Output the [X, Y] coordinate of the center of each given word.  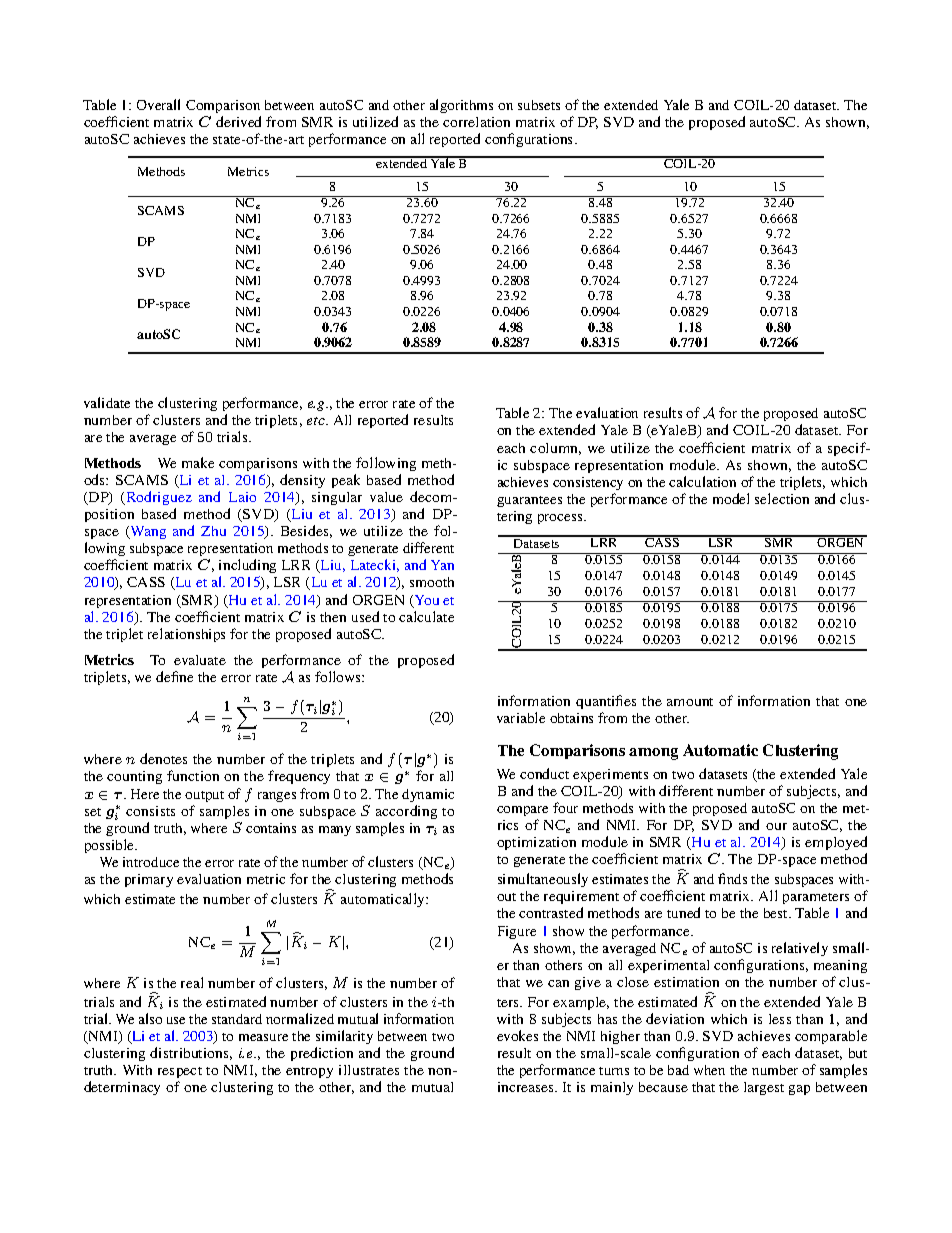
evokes [517, 1035]
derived [238, 121]
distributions [191, 1053]
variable [521, 717]
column [555, 449]
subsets [539, 105]
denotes [163, 758]
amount [690, 702]
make [198, 462]
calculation [702, 481]
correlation [476, 122]
